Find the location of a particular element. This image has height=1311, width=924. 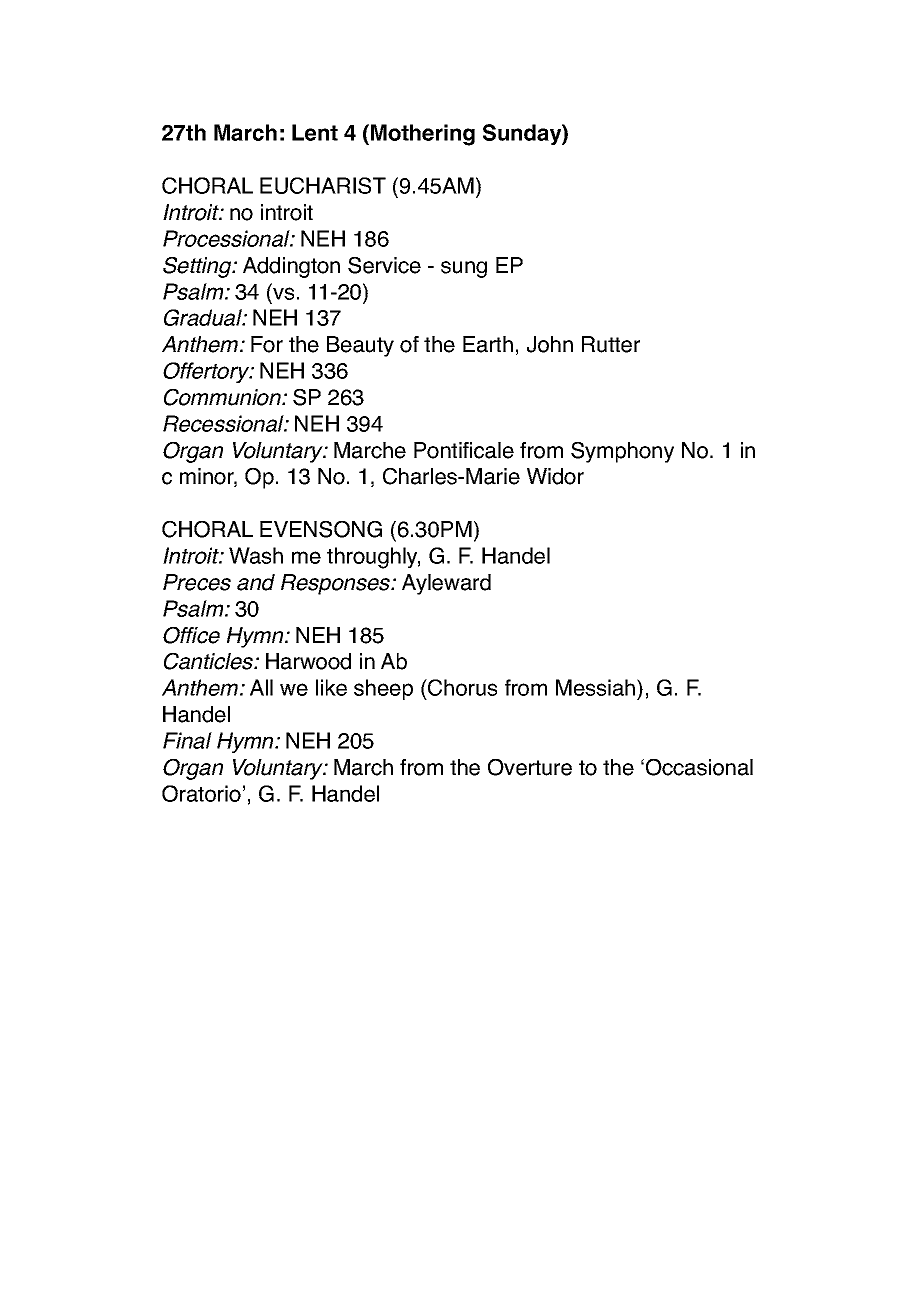

Final is located at coordinates (187, 740).
